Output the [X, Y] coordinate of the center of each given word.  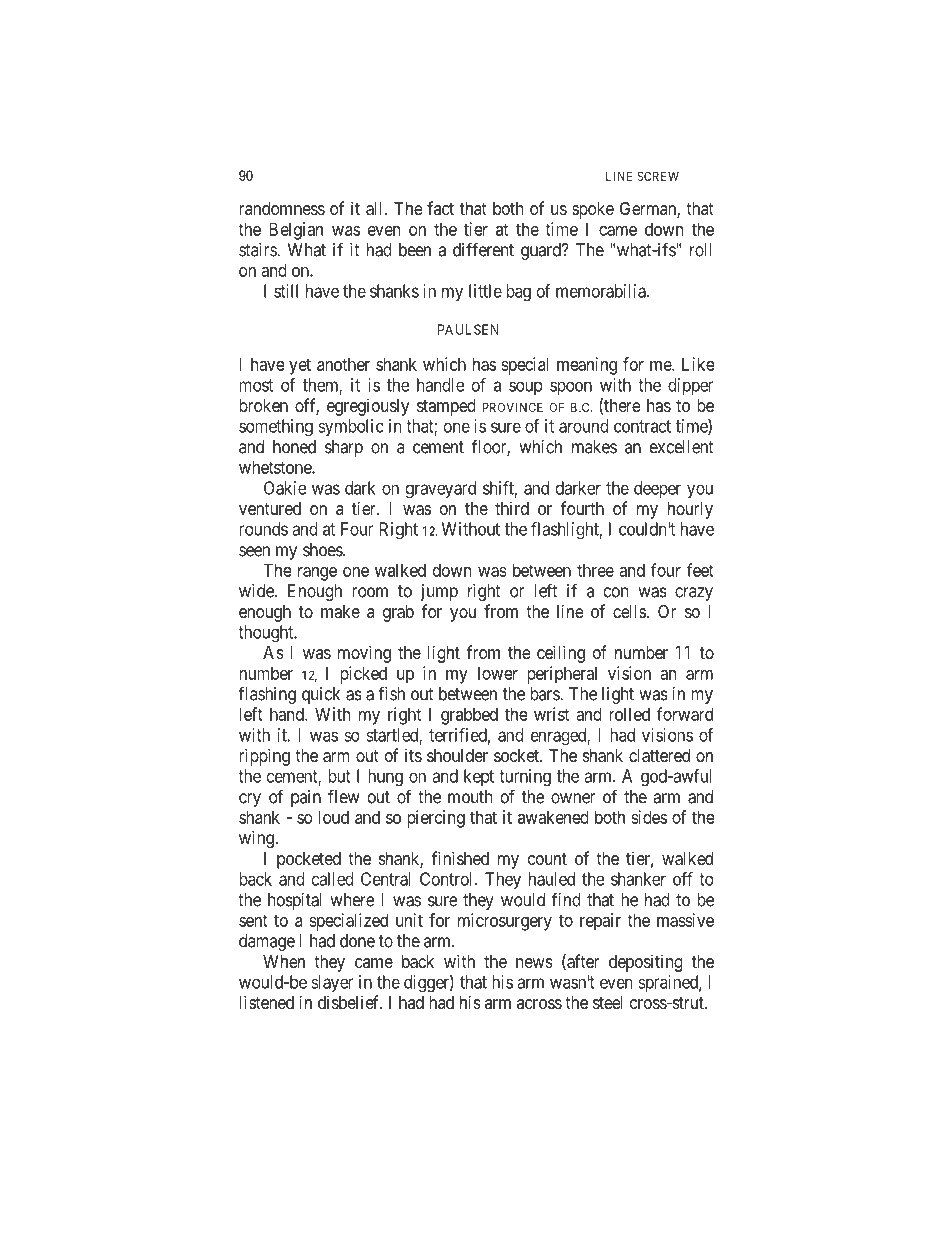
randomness [282, 208]
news [534, 963]
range [317, 574]
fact [440, 208]
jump [439, 592]
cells [629, 611]
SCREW [658, 176]
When [284, 961]
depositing [646, 963]
